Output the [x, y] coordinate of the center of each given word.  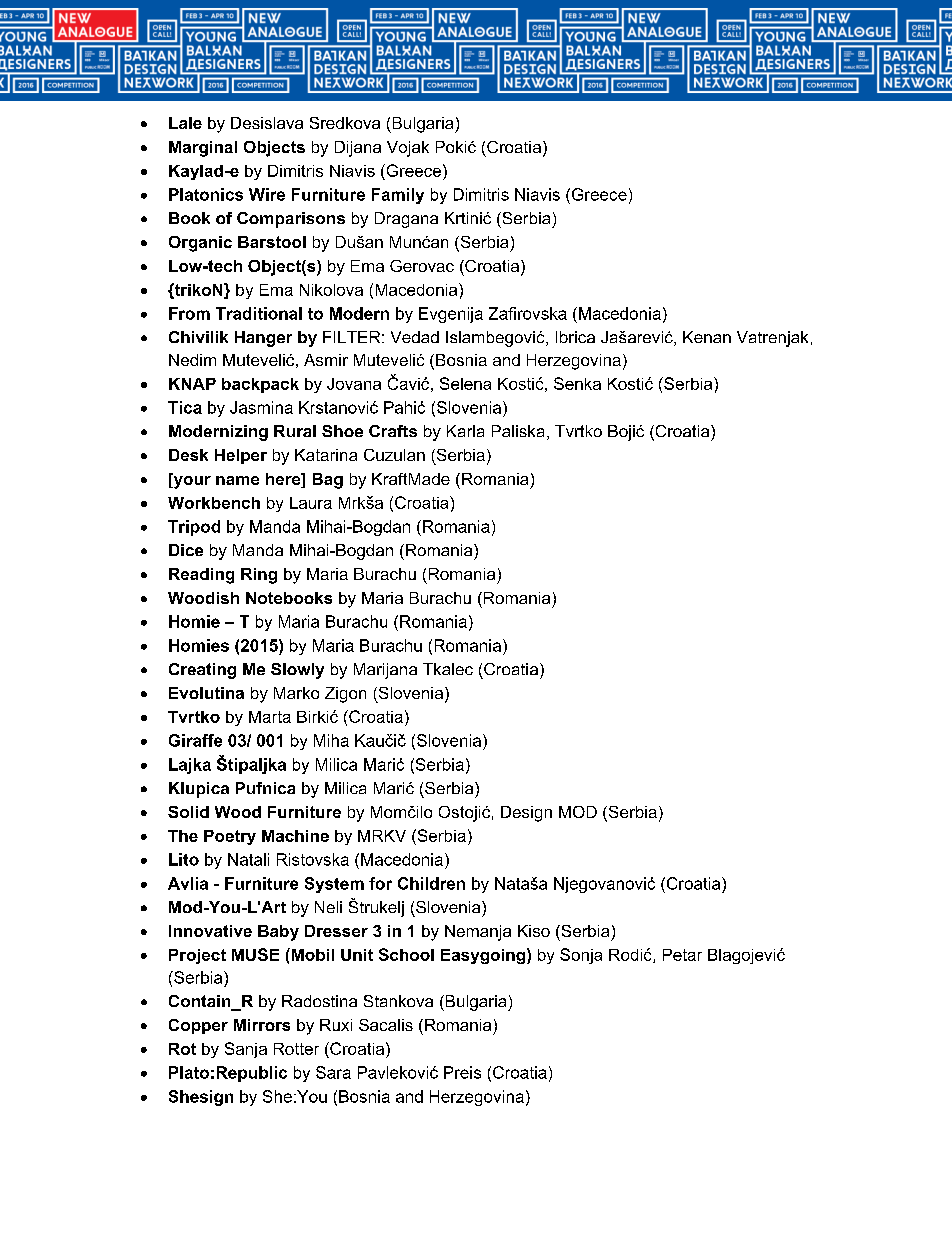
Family [398, 196]
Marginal [203, 149]
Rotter [296, 1049]
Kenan [707, 337]
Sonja [581, 956]
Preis [462, 1072]
